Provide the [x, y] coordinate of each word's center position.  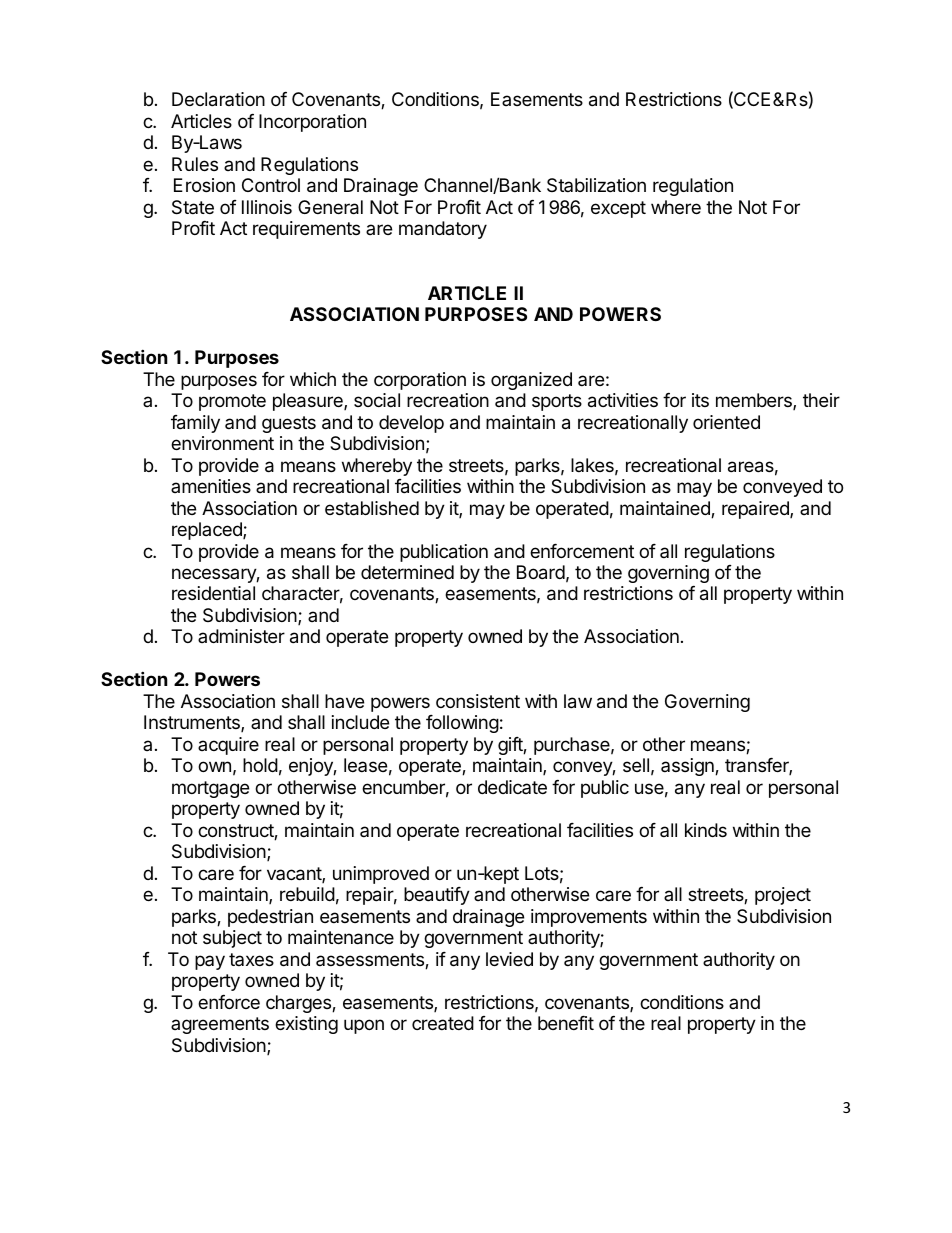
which [313, 379]
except [618, 209]
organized [531, 381]
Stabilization [596, 185]
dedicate [512, 787]
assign [688, 767]
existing [306, 1025]
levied [509, 959]
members [755, 401]
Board [541, 572]
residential [213, 593]
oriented [726, 422]
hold [260, 765]
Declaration [218, 99]
